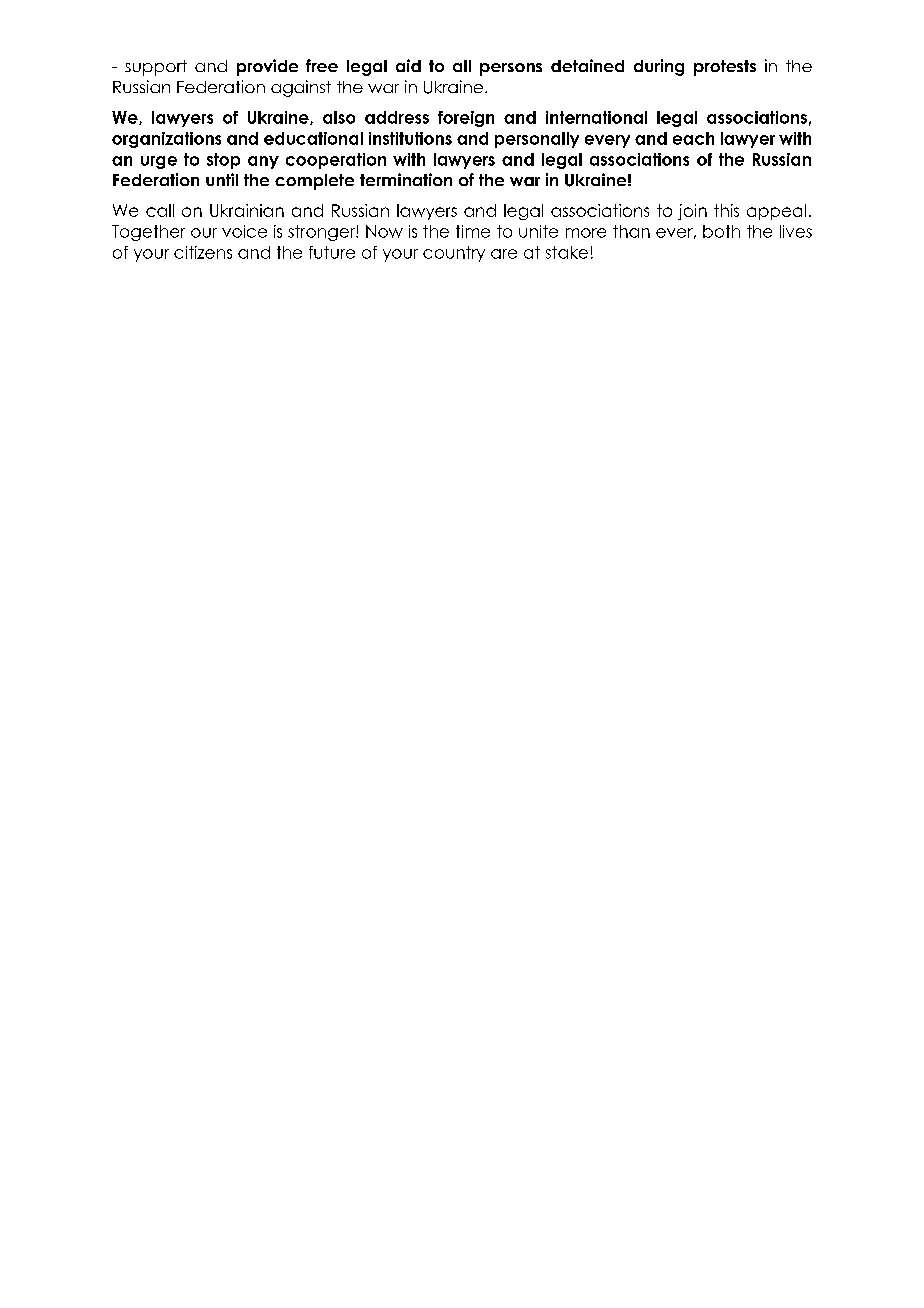 The width and height of the document is (924, 1308). I want to click on persons, so click(511, 69).
